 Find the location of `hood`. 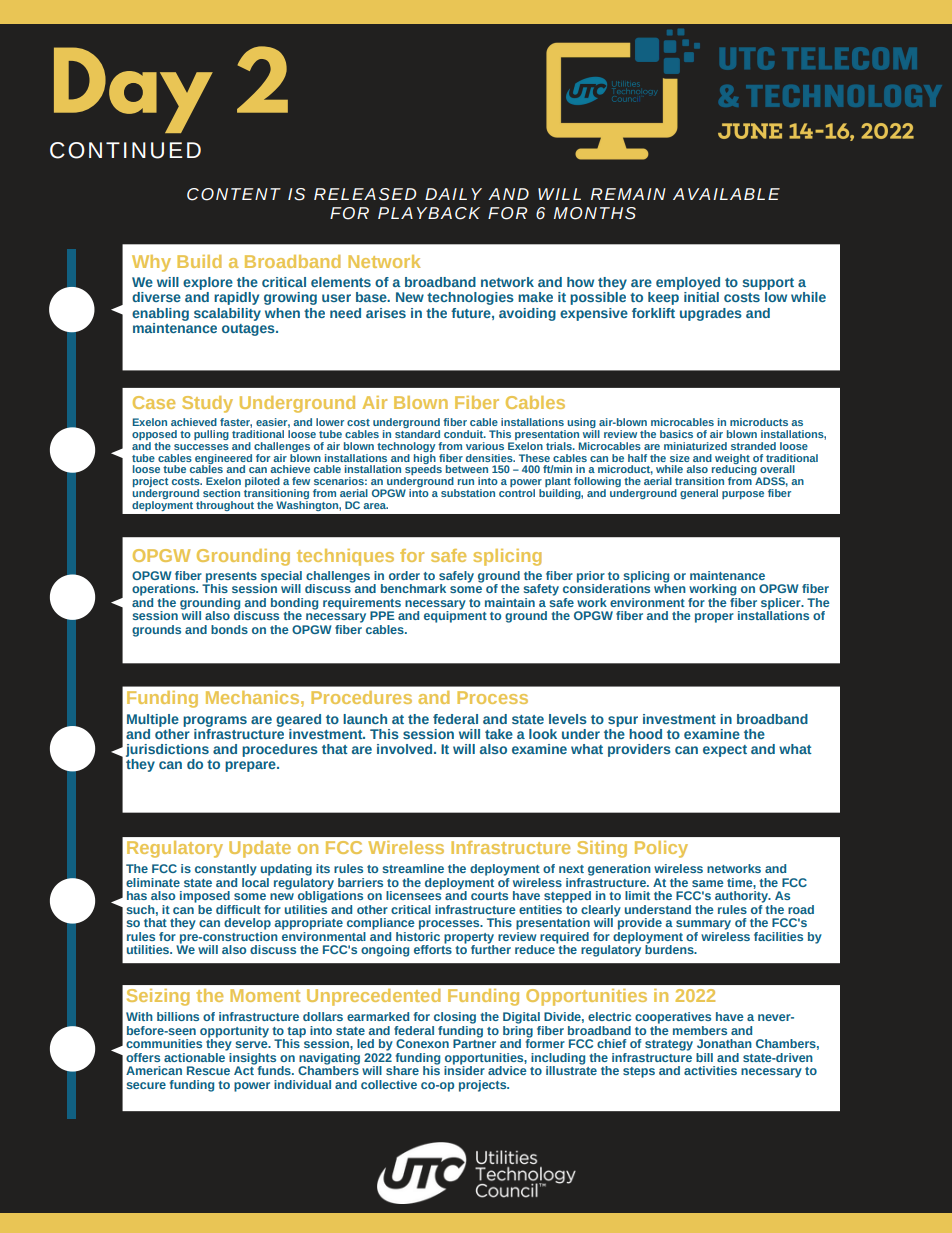

hood is located at coordinates (645, 734).
